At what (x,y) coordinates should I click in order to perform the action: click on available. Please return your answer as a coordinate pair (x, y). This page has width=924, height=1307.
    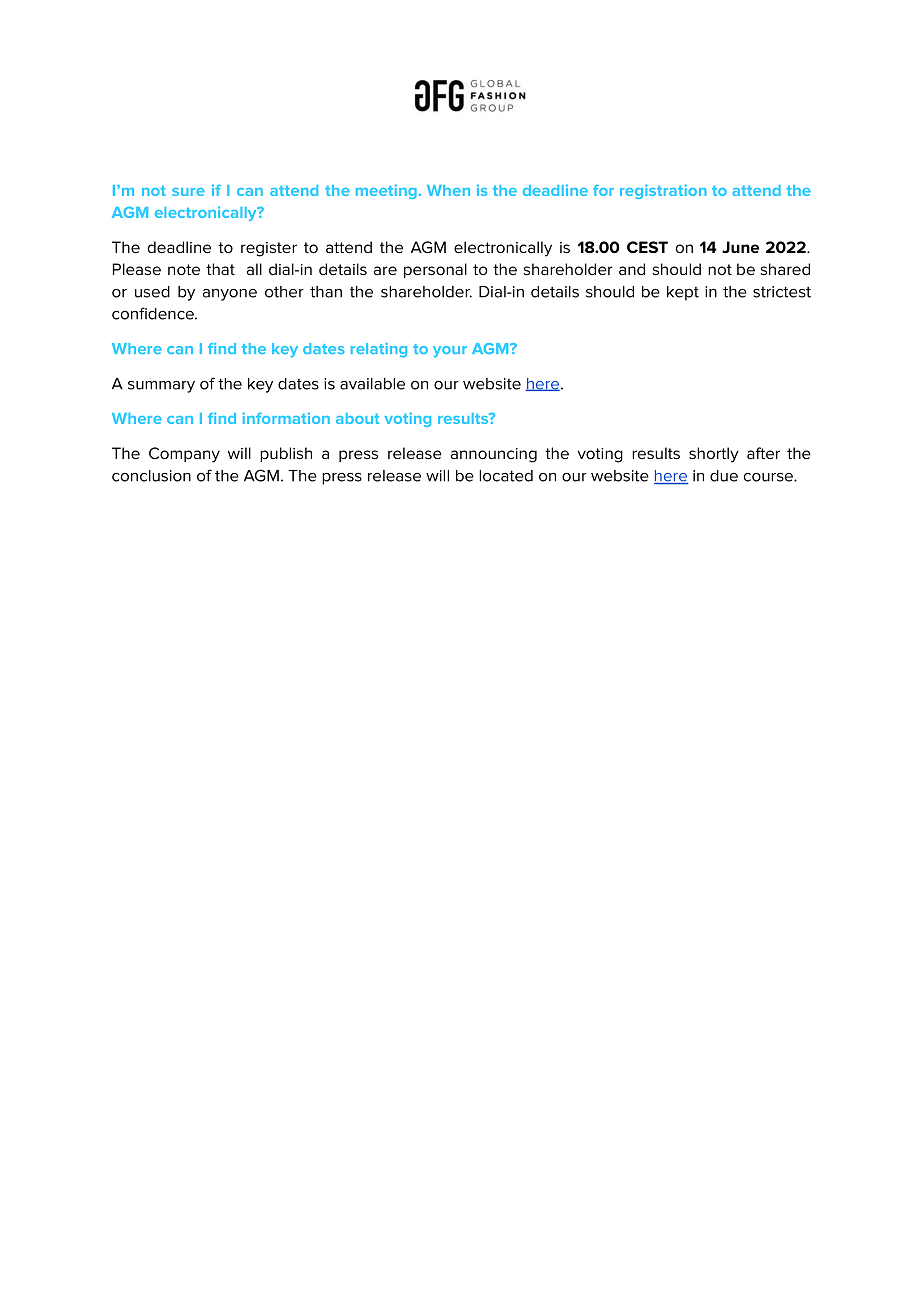
    Looking at the image, I should click on (372, 384).
